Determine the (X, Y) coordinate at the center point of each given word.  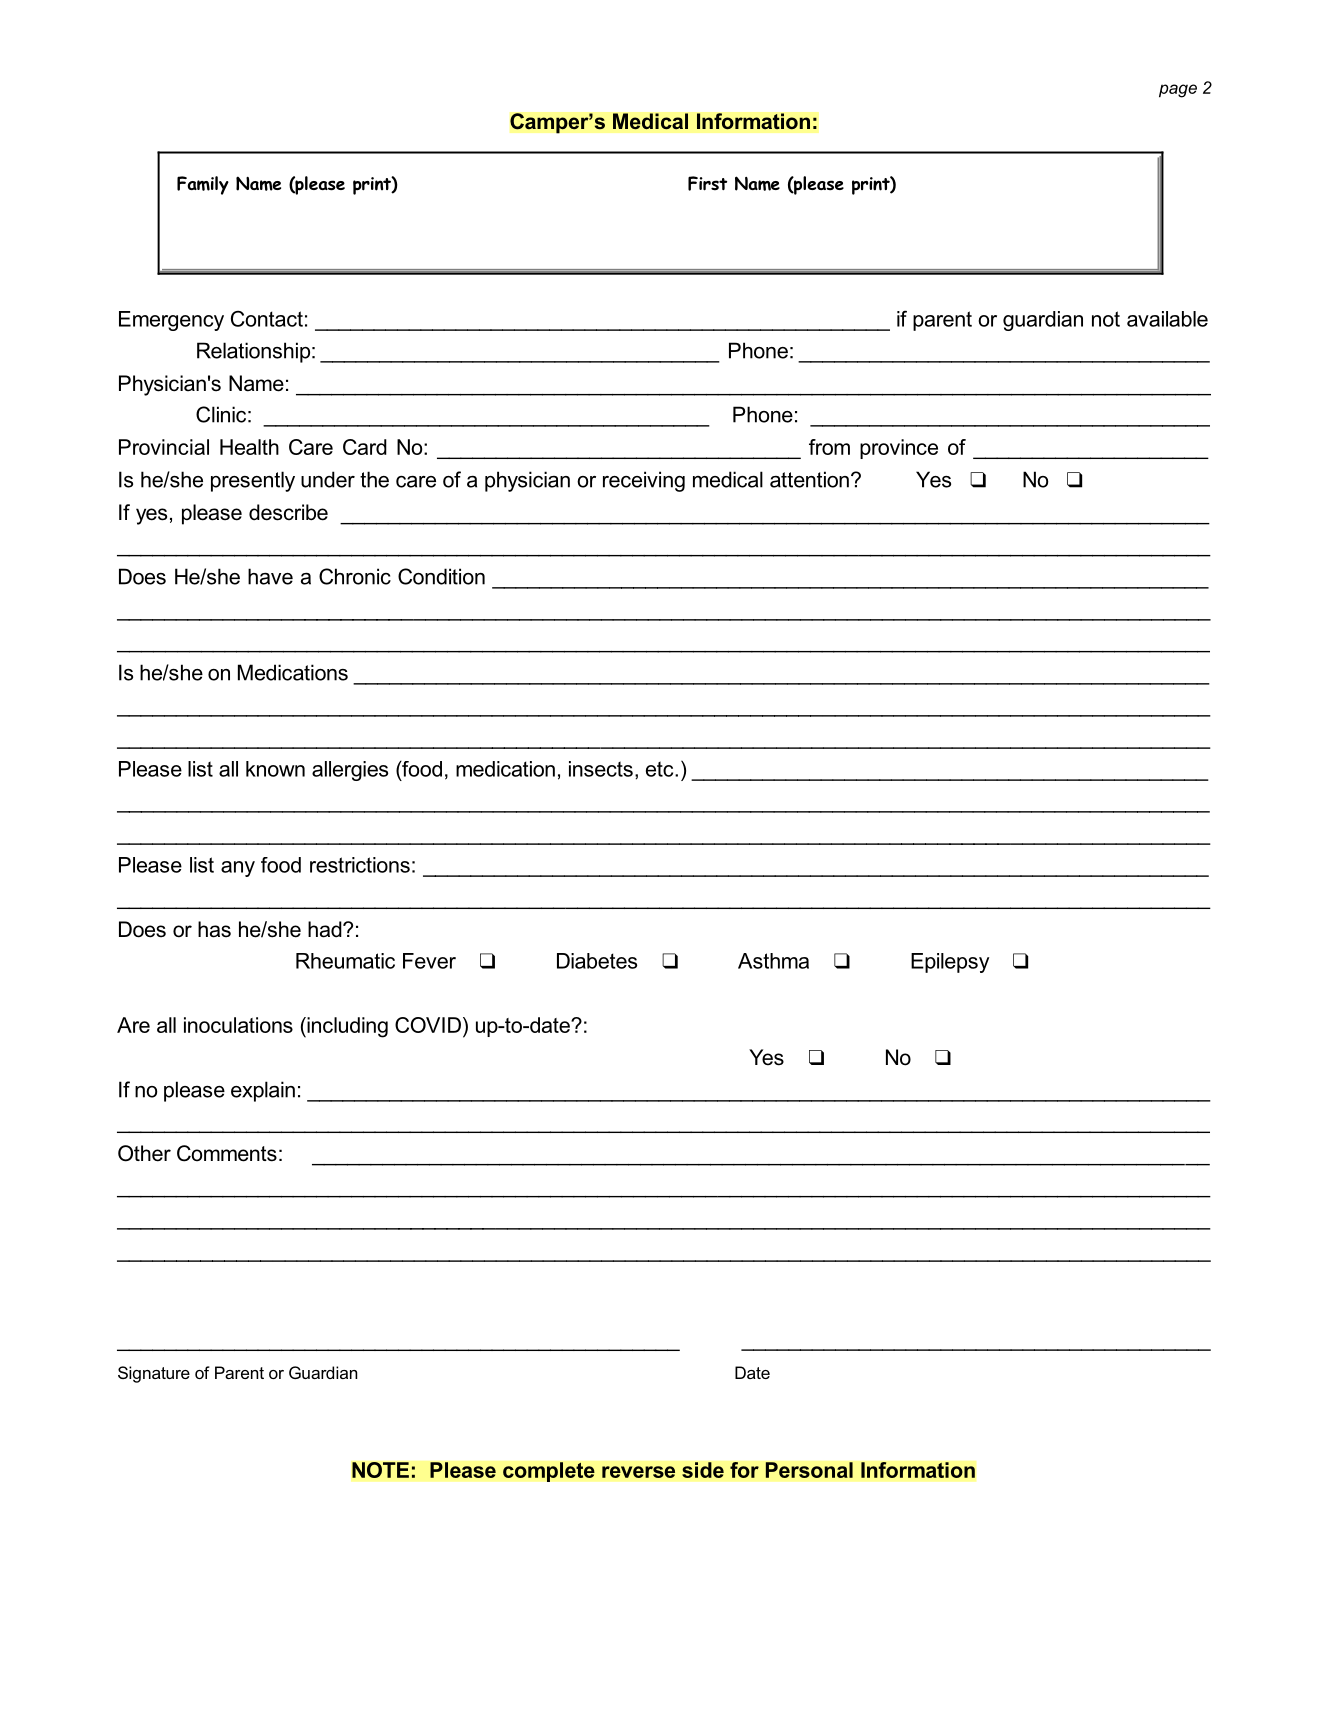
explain (263, 1091)
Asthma (773, 961)
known (275, 769)
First (707, 183)
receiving (644, 481)
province (899, 449)
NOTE (380, 1470)
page (1178, 91)
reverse (638, 1472)
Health (249, 447)
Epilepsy (950, 963)
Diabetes (597, 961)
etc (661, 769)
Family (203, 185)
